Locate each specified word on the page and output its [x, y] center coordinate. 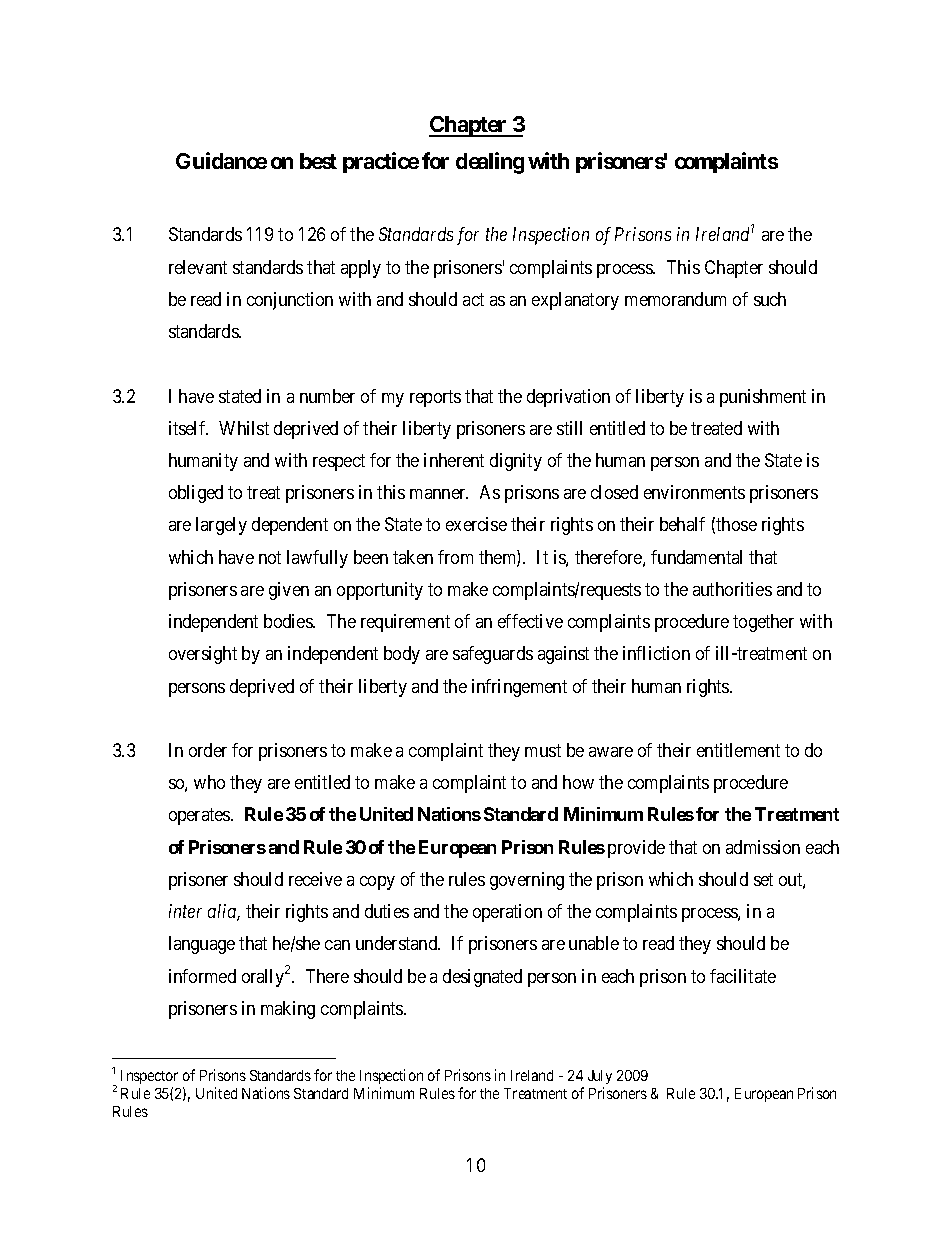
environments [694, 492]
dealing [490, 163]
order [208, 750]
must [543, 750]
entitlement [738, 750]
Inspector [149, 1077]
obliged [196, 494]
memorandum [675, 299]
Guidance [221, 160]
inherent [454, 460]
